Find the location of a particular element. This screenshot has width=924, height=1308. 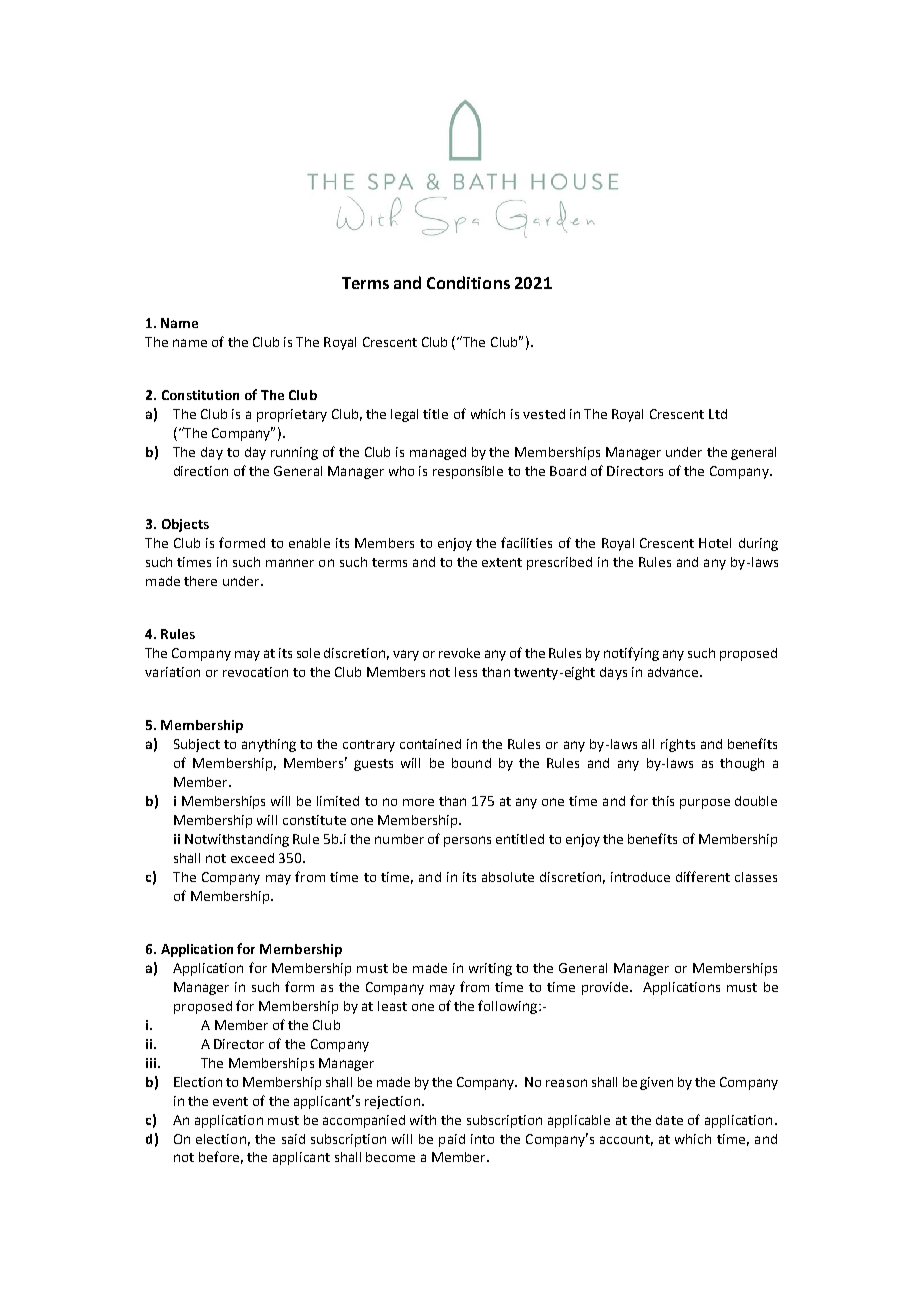

paid is located at coordinates (452, 1140).
